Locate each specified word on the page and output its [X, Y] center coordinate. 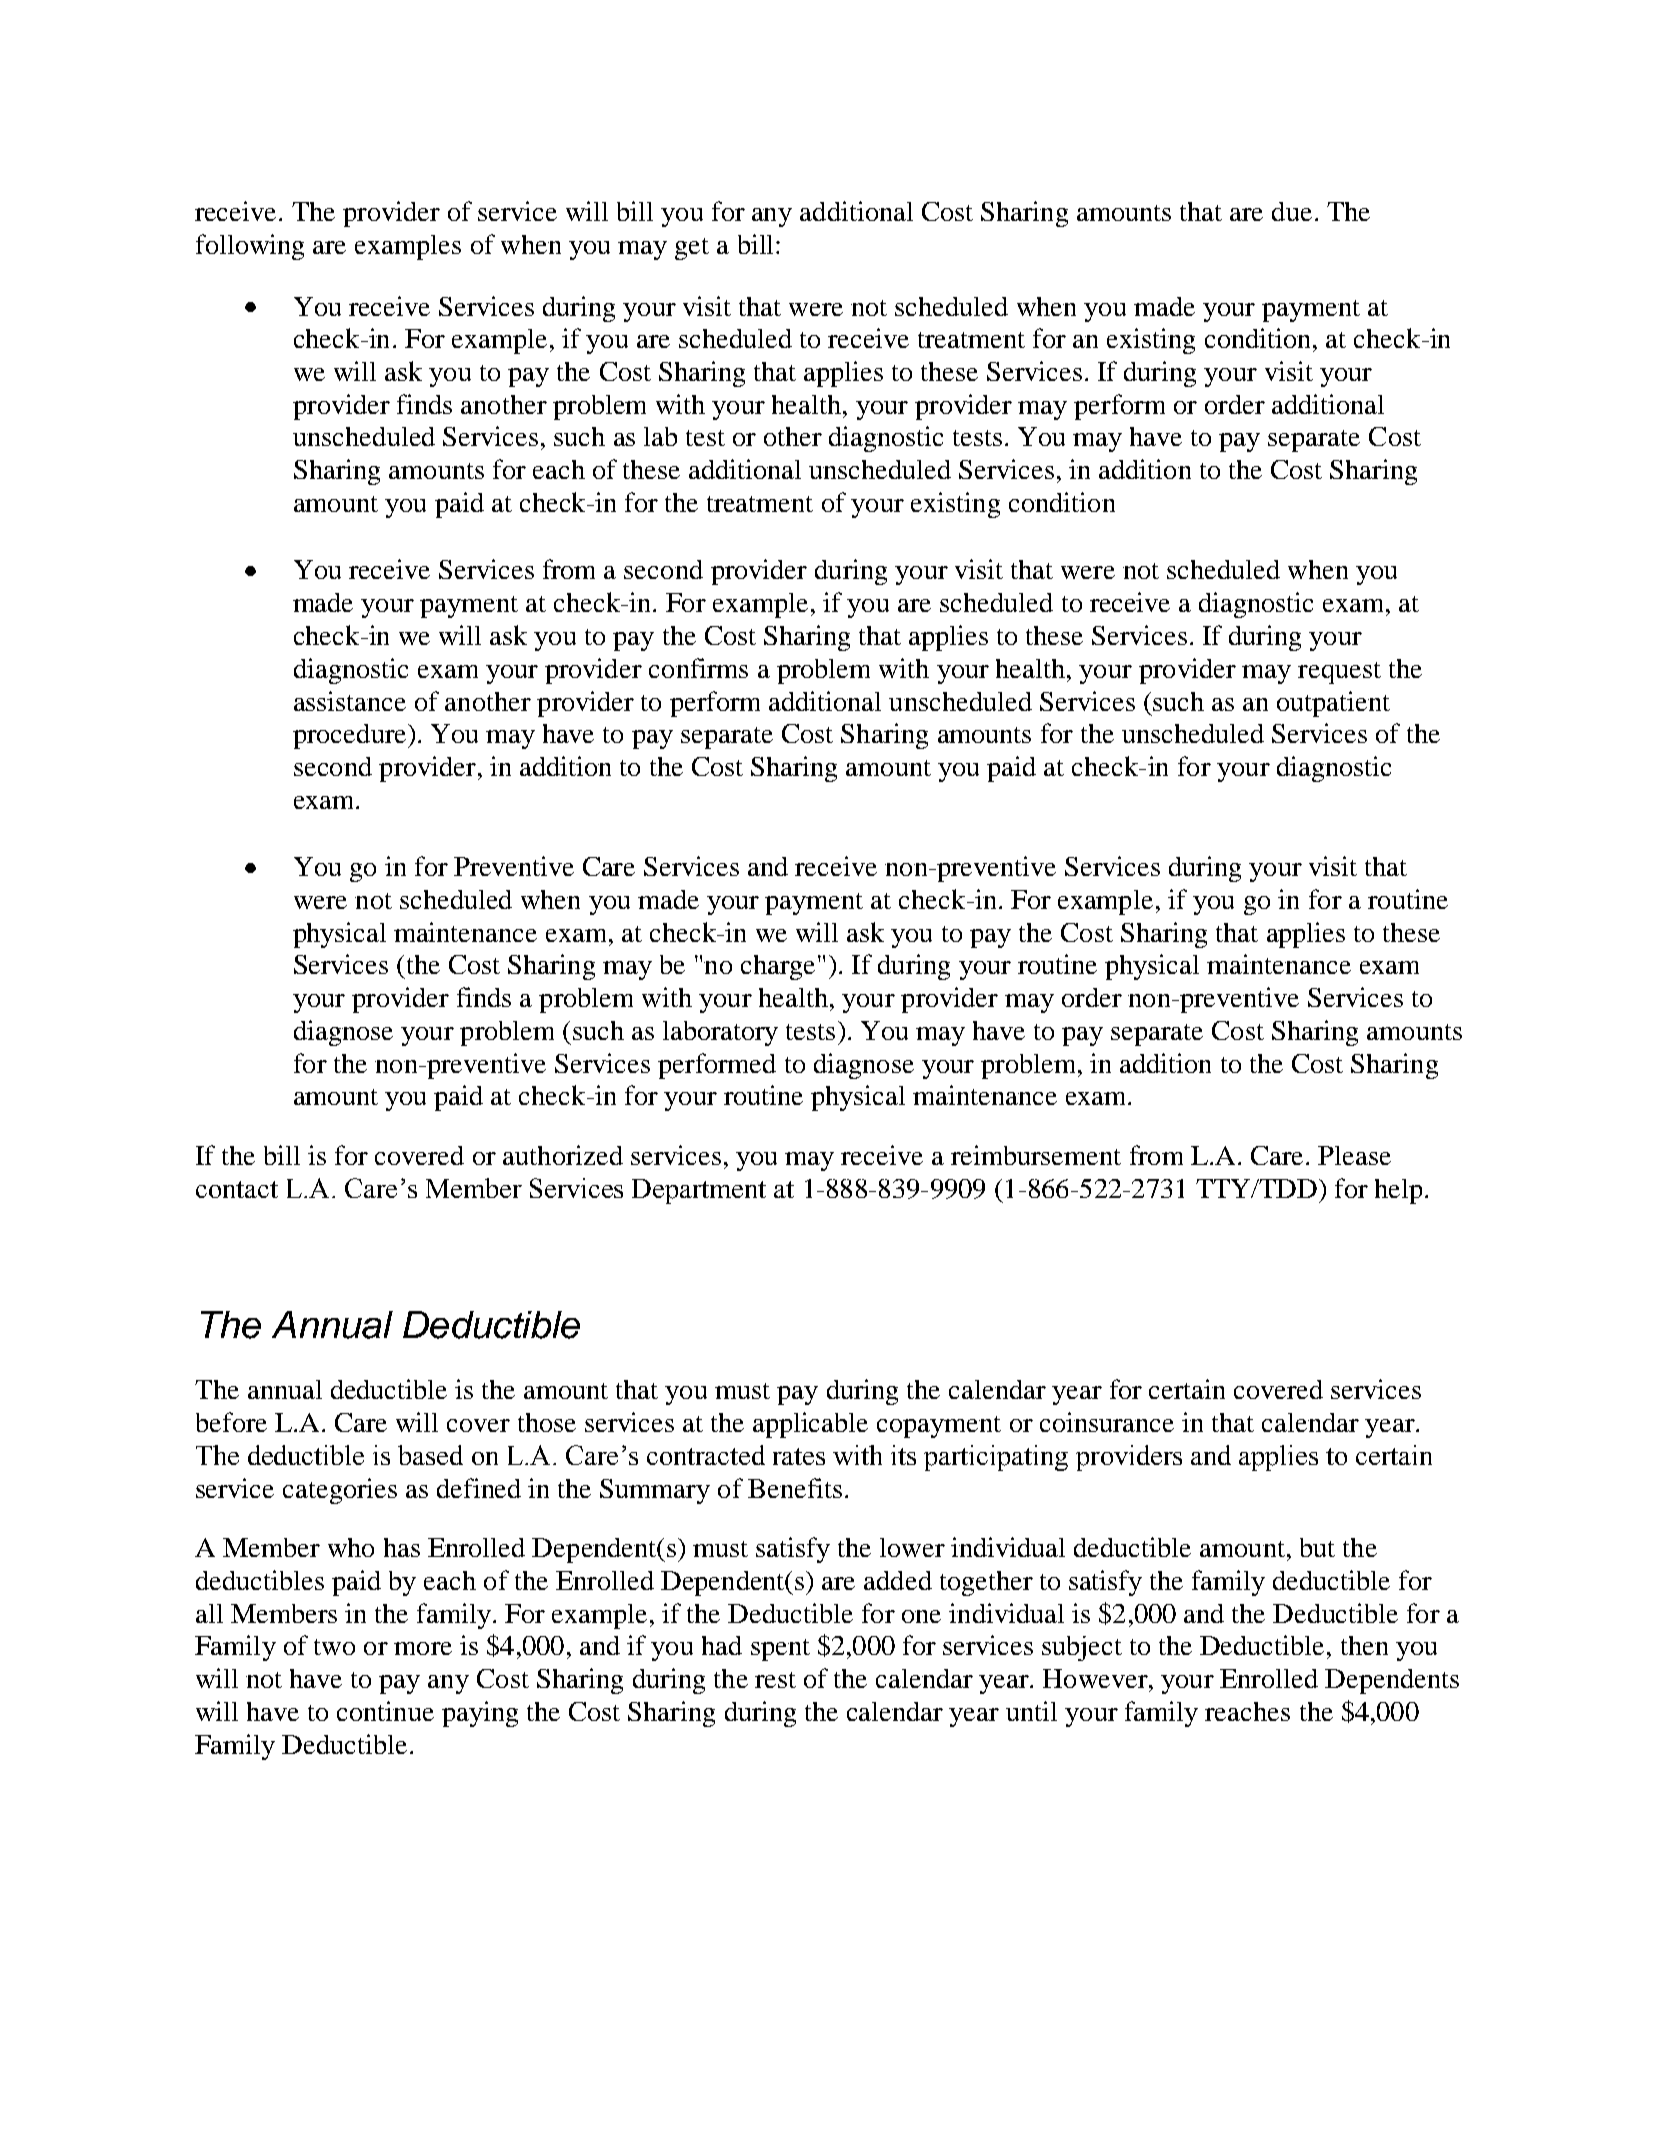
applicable [810, 1425]
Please [1354, 1155]
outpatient [1333, 704]
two [334, 1647]
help [1398, 1191]
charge [778, 967]
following [250, 247]
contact [237, 1189]
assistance [350, 701]
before [231, 1422]
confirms [698, 668]
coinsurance [1107, 1422]
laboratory [720, 1033]
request [1339, 673]
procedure [351, 736]
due [1292, 211]
